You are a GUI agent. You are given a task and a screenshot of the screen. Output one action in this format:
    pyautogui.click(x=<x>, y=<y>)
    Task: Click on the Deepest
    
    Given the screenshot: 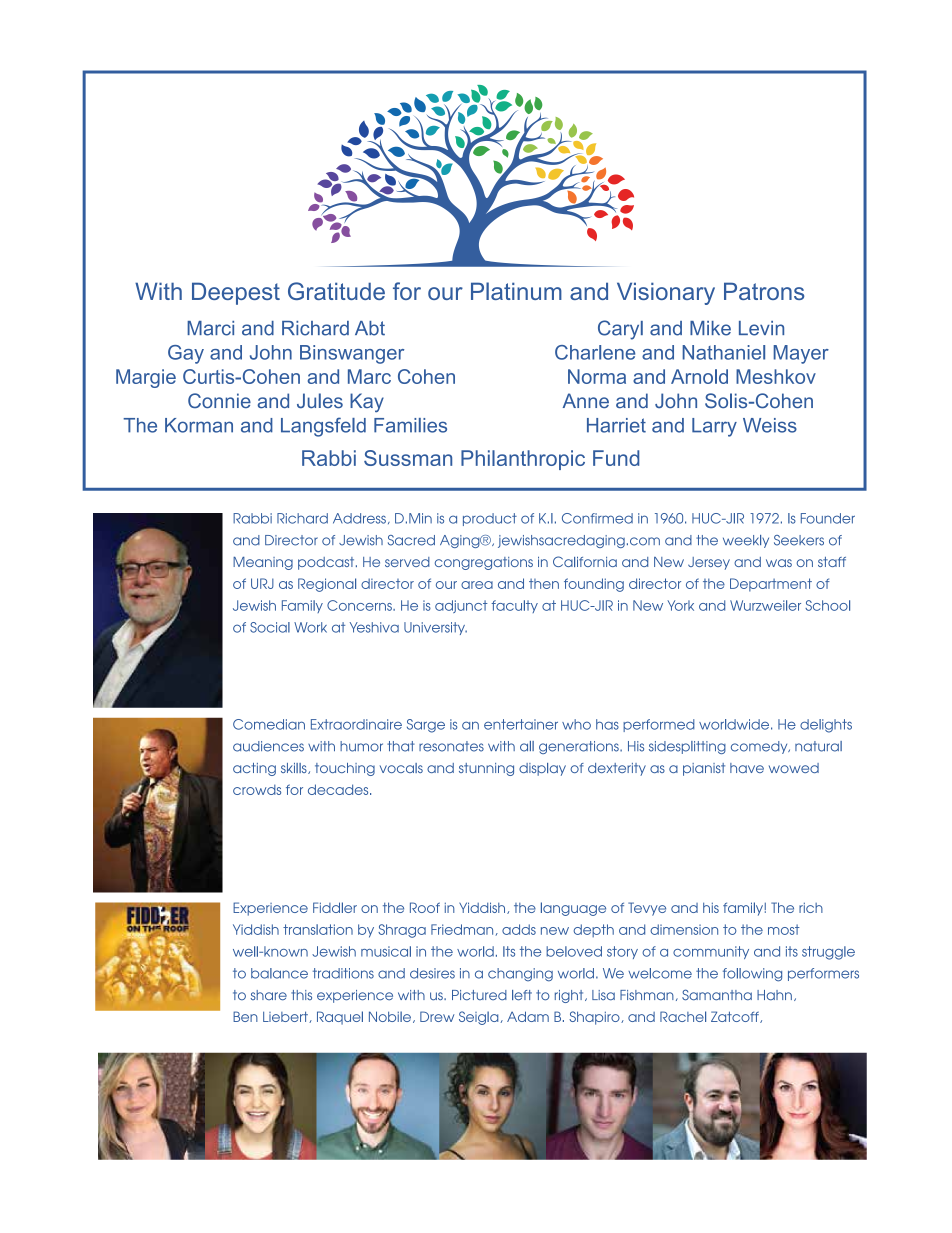 What is the action you would take?
    pyautogui.click(x=236, y=293)
